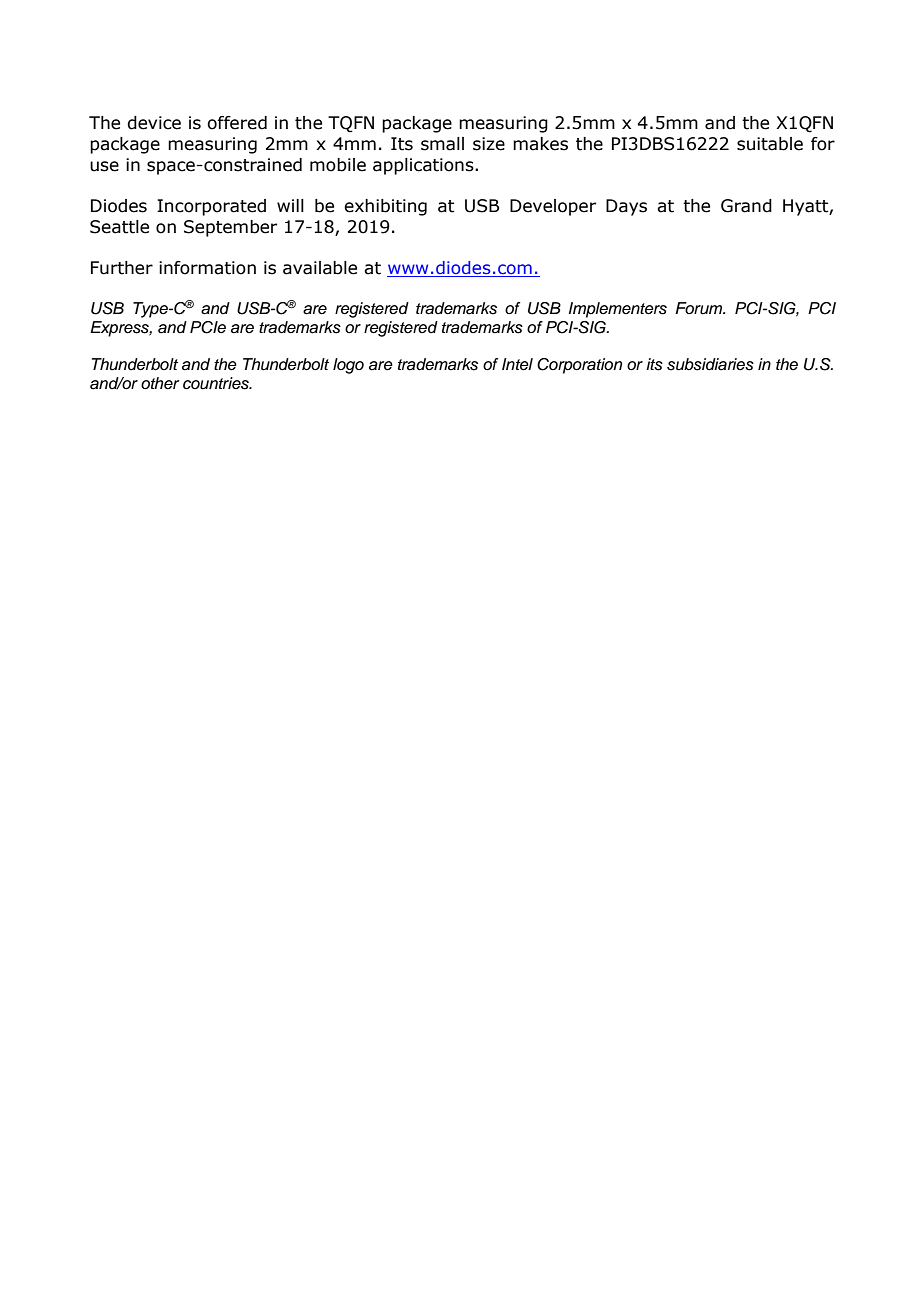 This document has height=1308, width=924. What do you see at coordinates (385, 207) in the document?
I see `exhibiting` at bounding box center [385, 207].
